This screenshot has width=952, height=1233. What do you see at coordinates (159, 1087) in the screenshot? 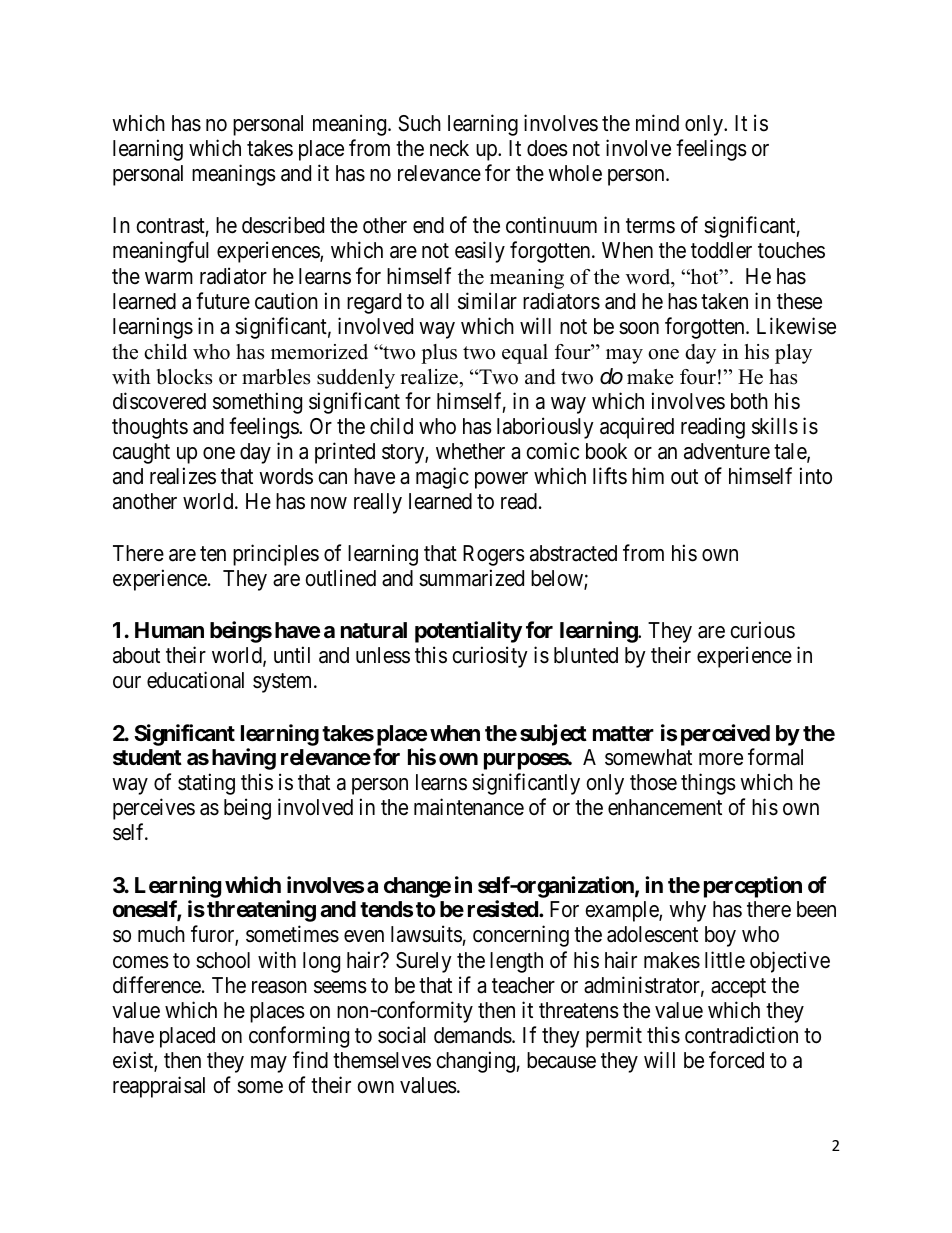
I see `reappraisal` at bounding box center [159, 1087].
